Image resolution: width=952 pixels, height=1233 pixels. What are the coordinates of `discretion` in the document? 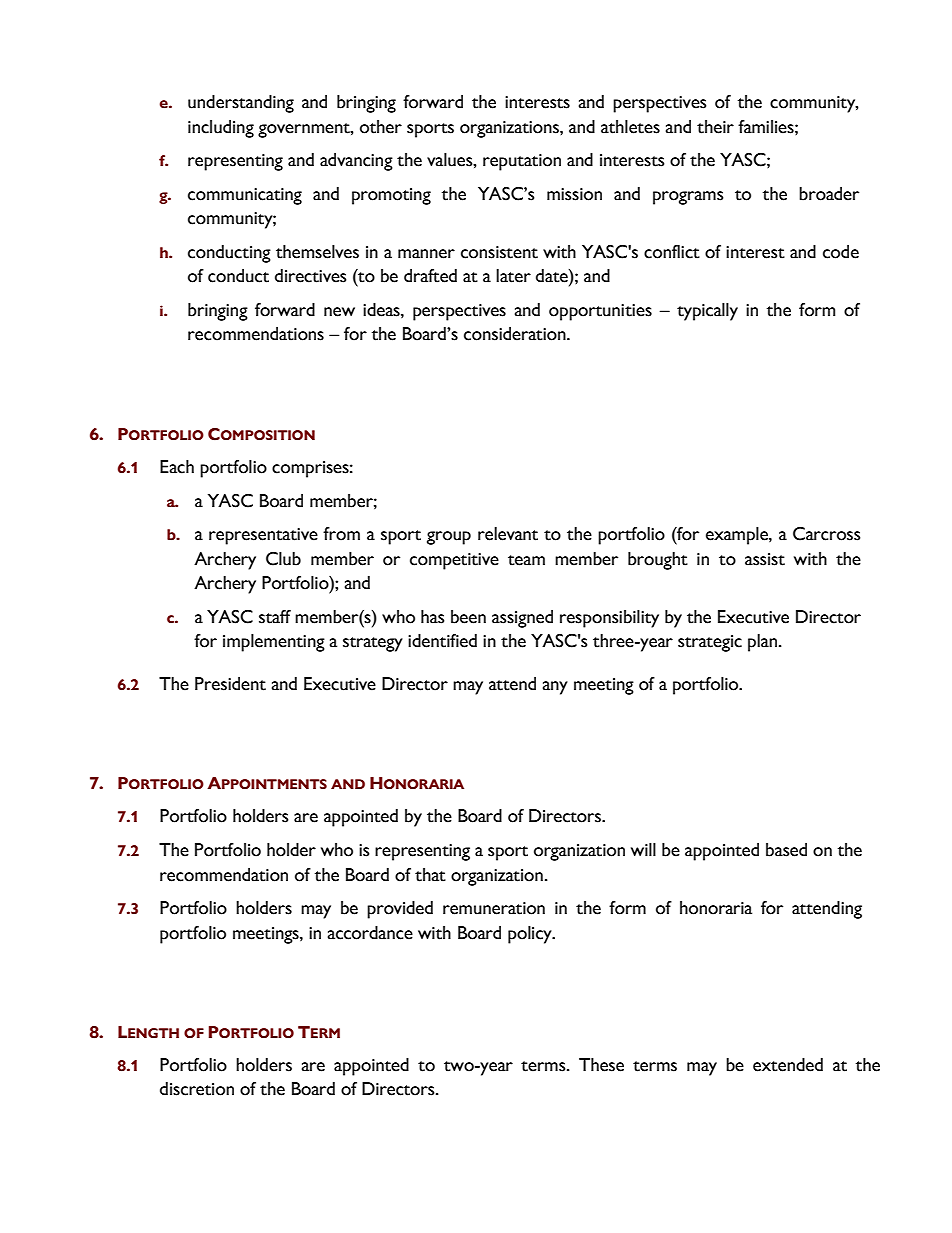 It's located at (197, 1089).
